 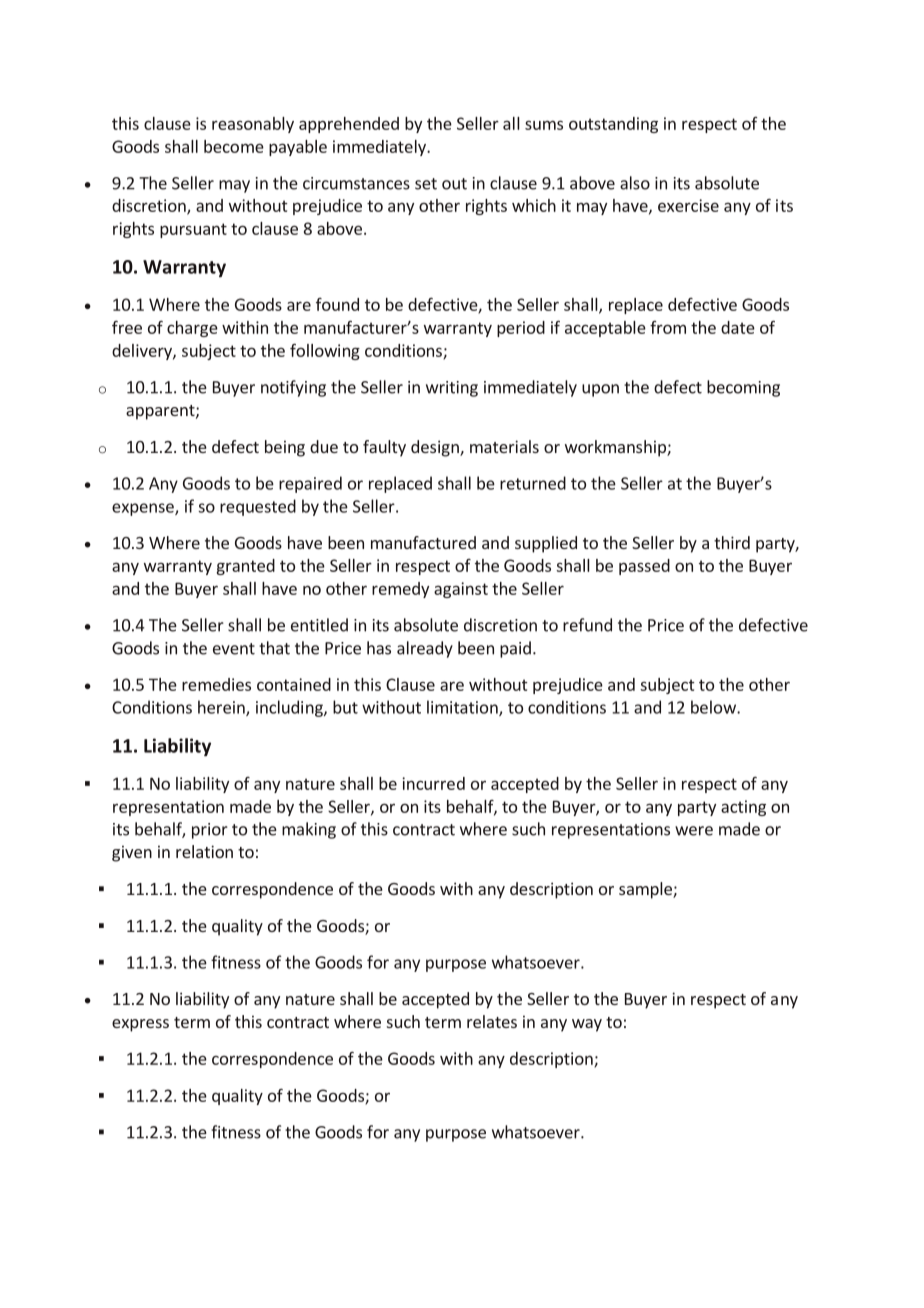 I want to click on become, so click(x=234, y=146).
